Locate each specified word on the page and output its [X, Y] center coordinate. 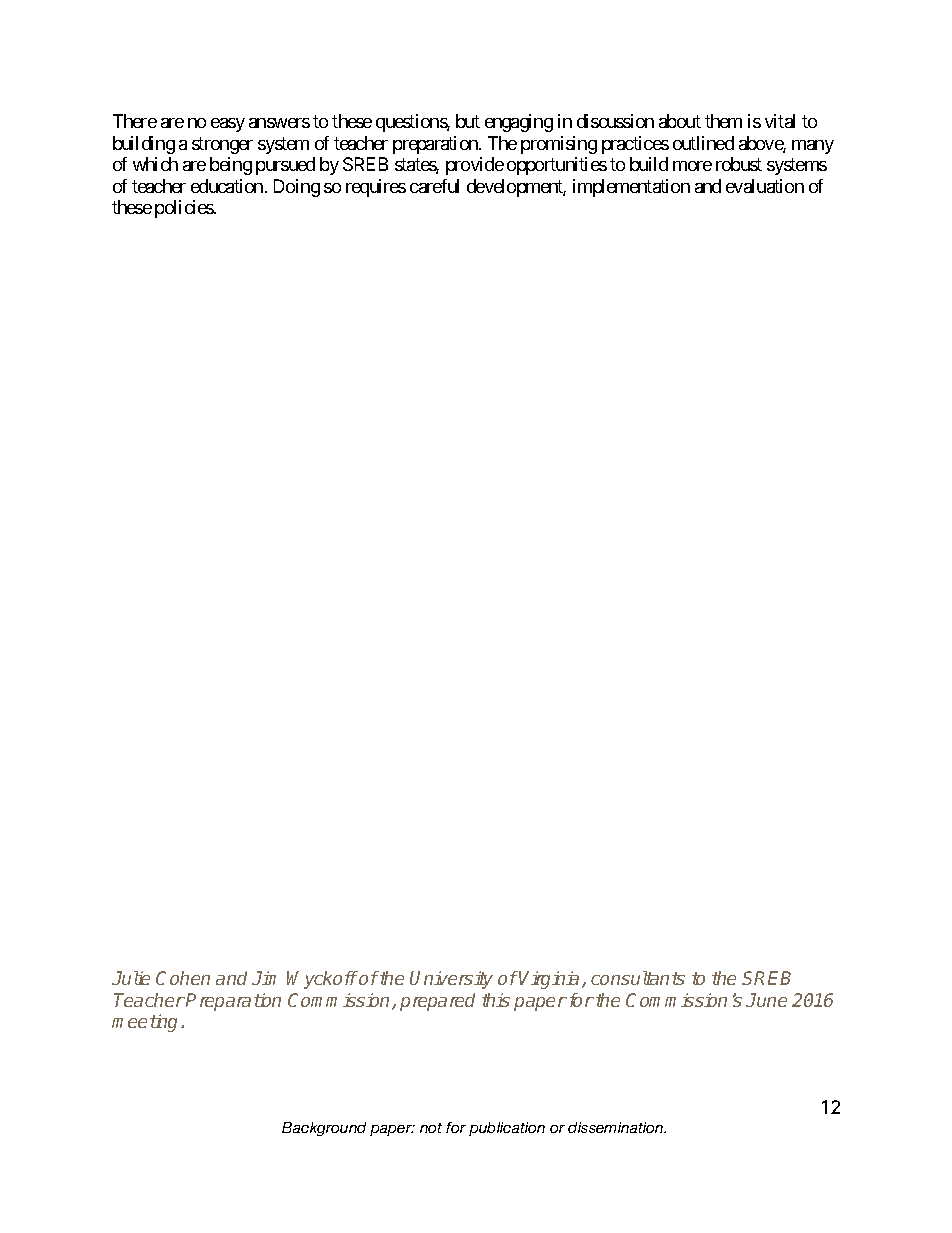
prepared [437, 1002]
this [496, 1000]
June [766, 1000]
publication [507, 1129]
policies [185, 209]
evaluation [765, 186]
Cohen [183, 978]
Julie [131, 978]
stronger [222, 145]
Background [324, 1129]
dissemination [617, 1127]
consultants [638, 978]
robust [739, 164]
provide [475, 166]
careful [434, 186]
